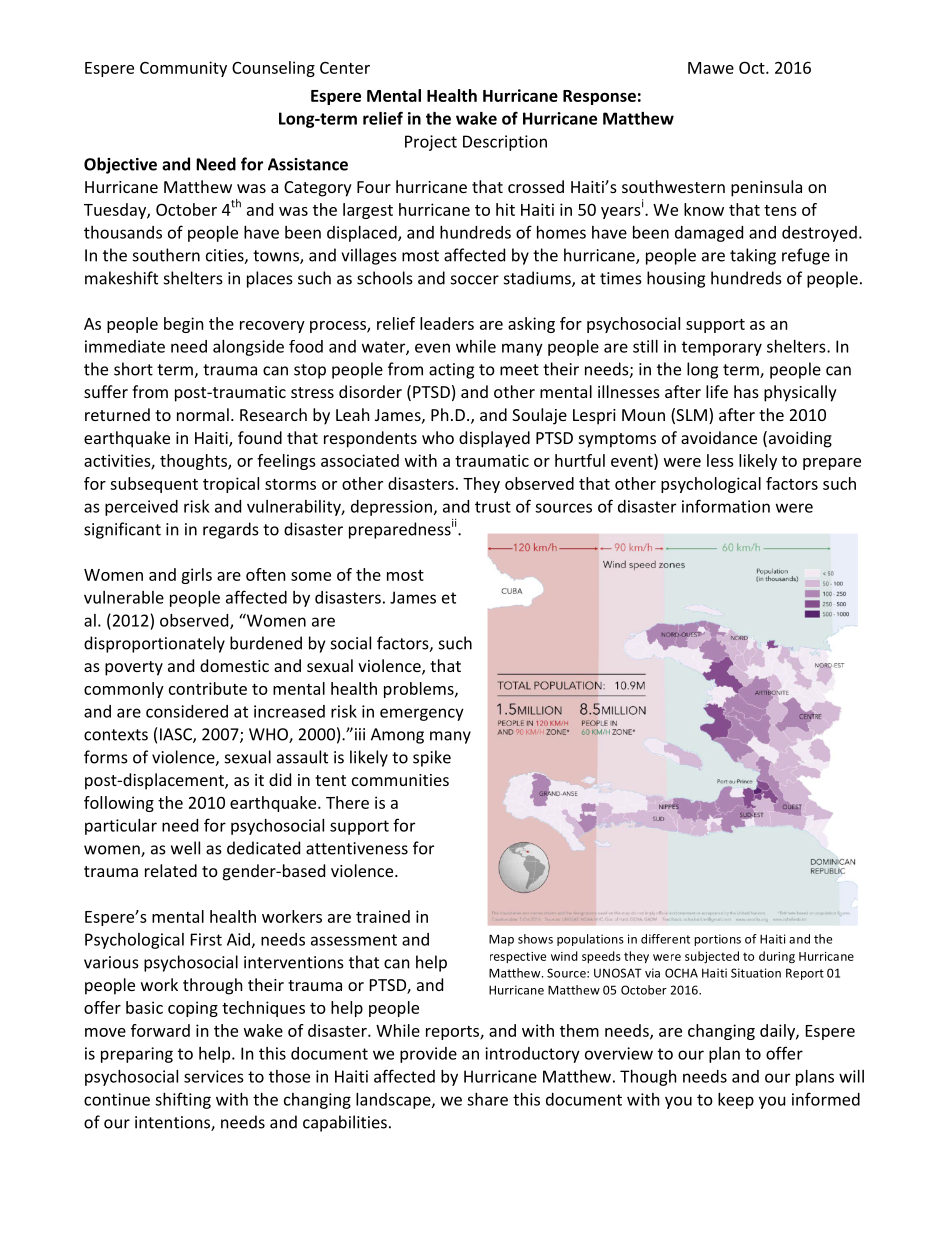 Image resolution: width=952 pixels, height=1233 pixels. What do you see at coordinates (726, 506) in the screenshot?
I see `information` at bounding box center [726, 506].
